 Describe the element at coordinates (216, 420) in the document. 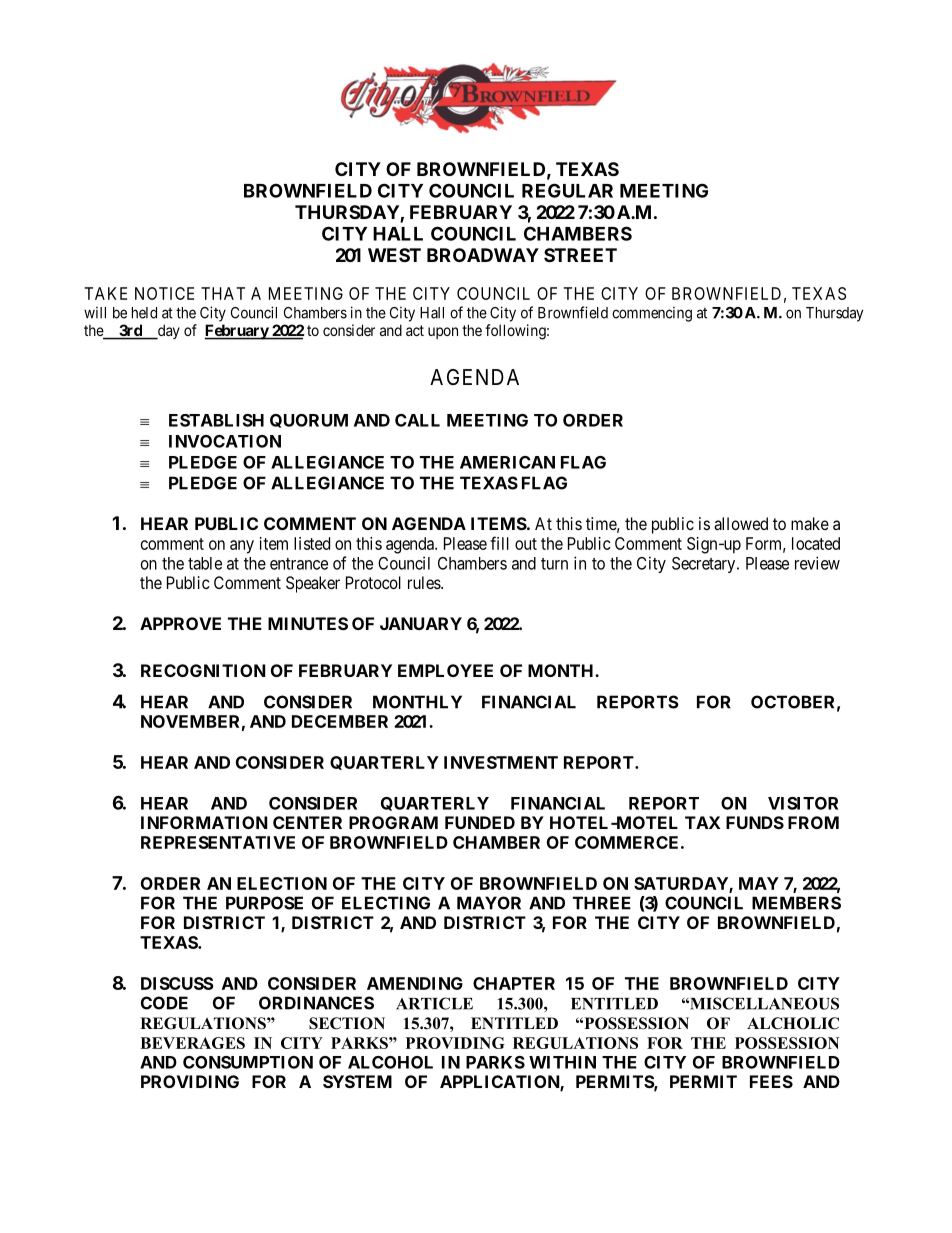

I see `ESTABLISH` at that location.
